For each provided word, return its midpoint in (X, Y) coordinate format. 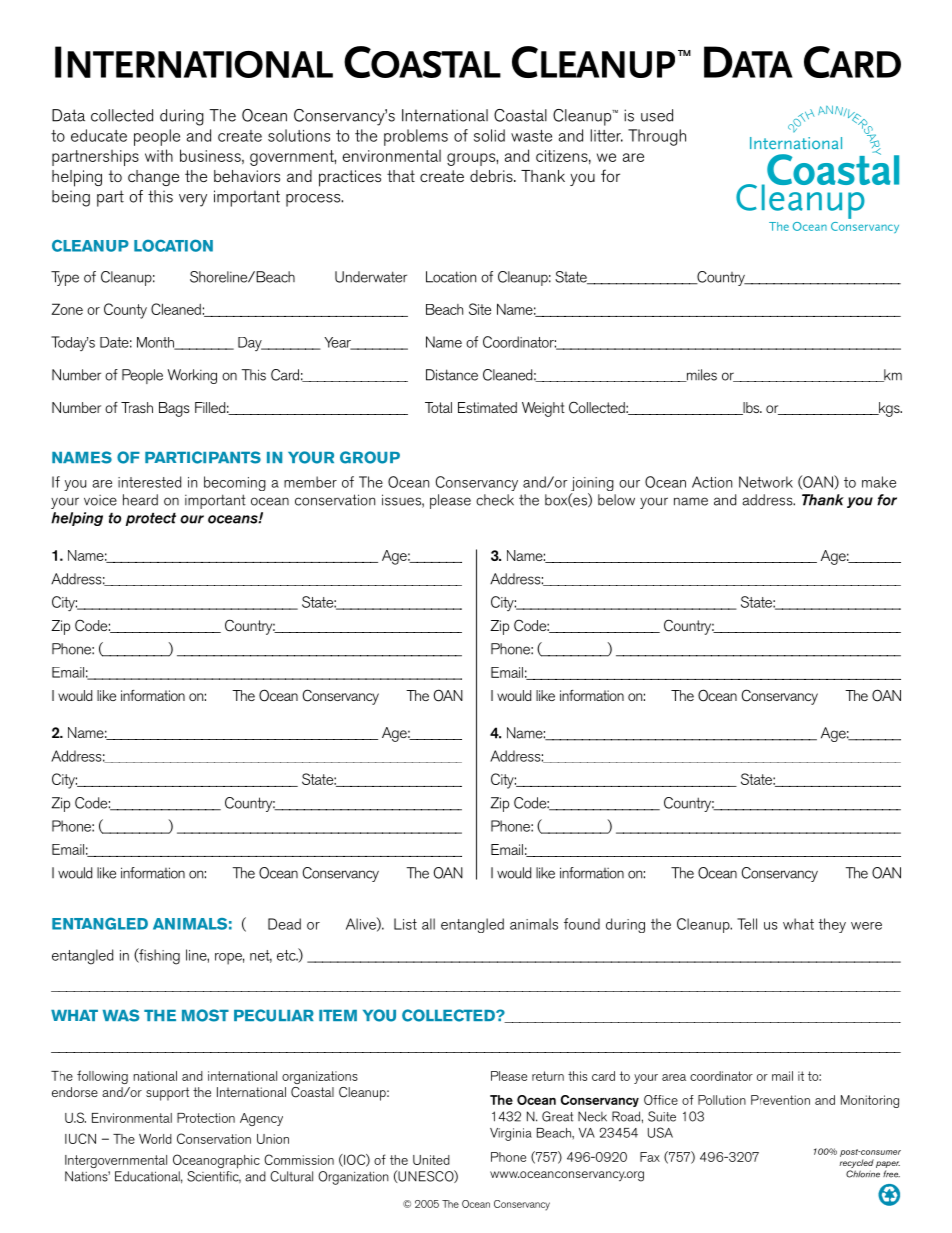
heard (140, 500)
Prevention (780, 1100)
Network (766, 482)
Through (657, 137)
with (159, 155)
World (155, 1139)
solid (489, 135)
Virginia (511, 1134)
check (495, 500)
